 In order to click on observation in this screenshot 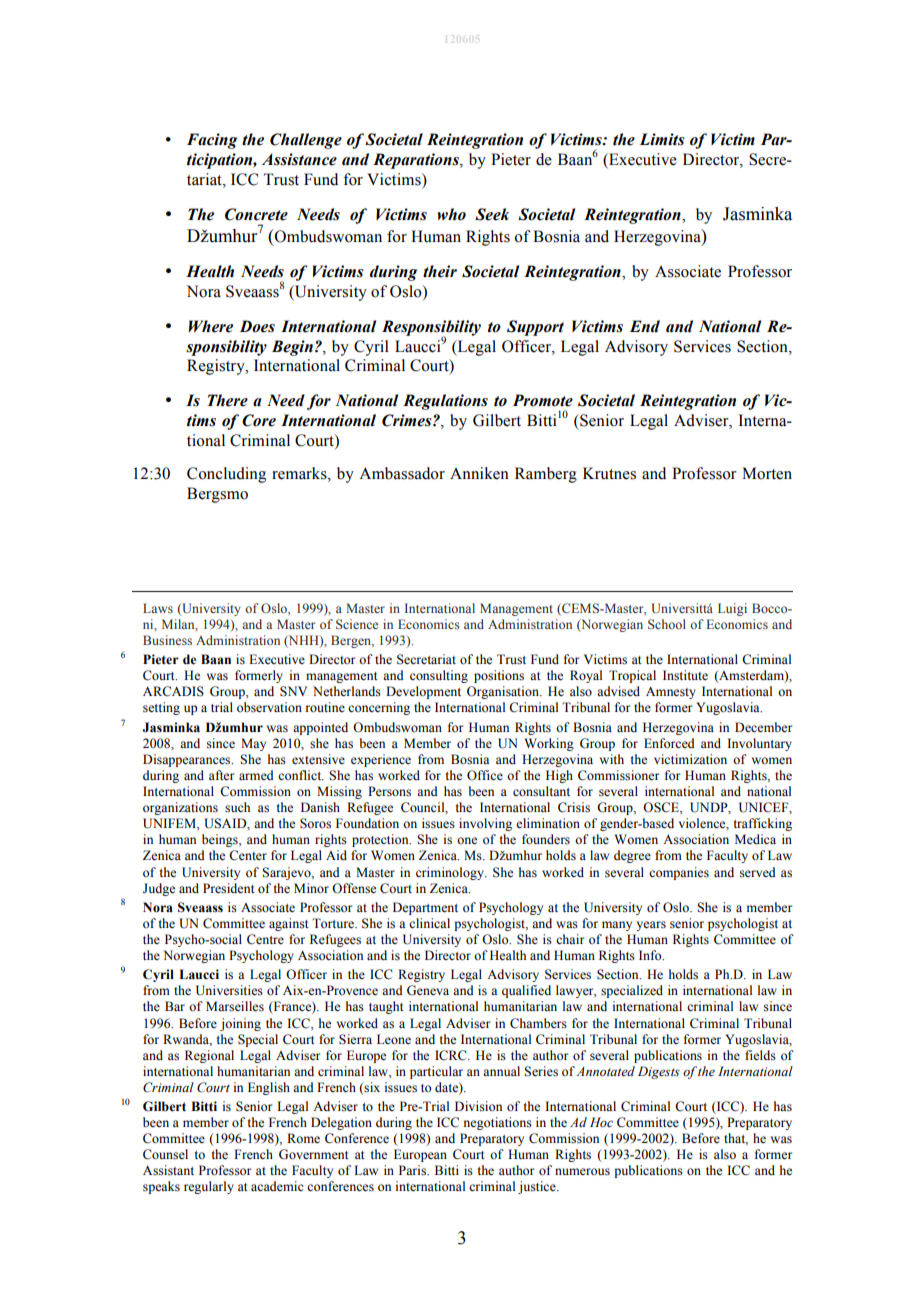, I will do `click(269, 707)`.
